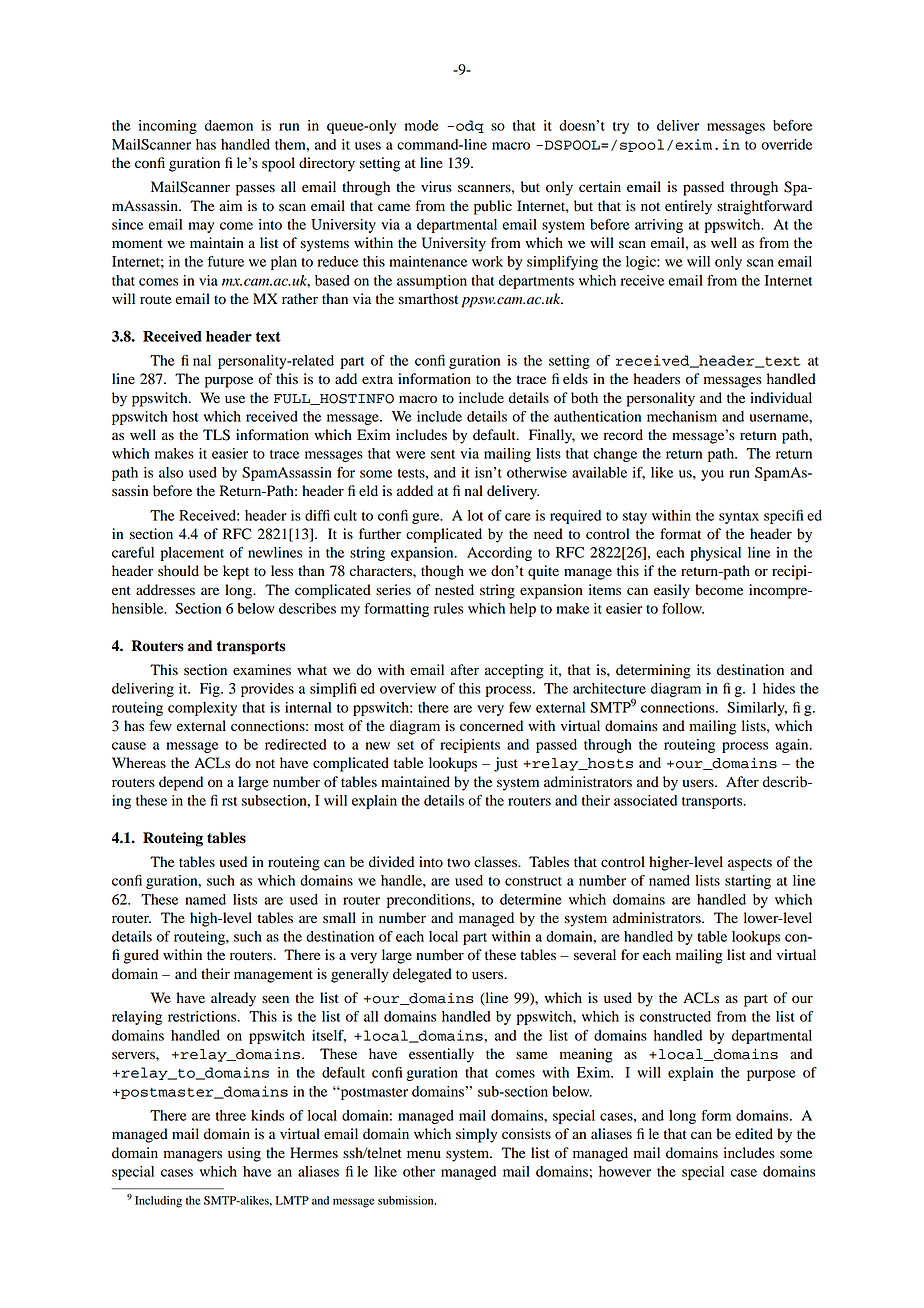  I want to click on lot, so click(475, 515).
